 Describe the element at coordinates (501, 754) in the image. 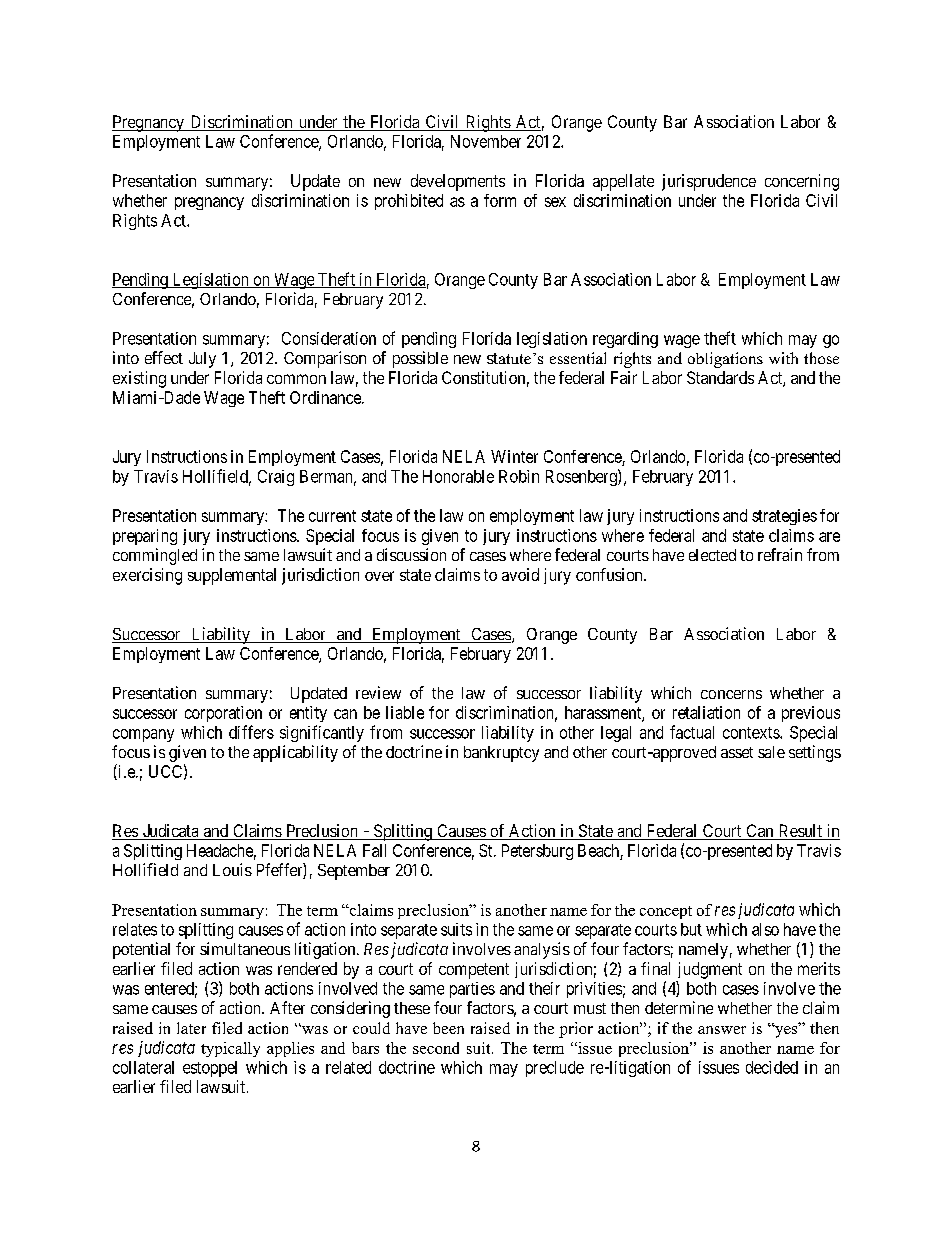

I see `bankruptcy` at that location.
